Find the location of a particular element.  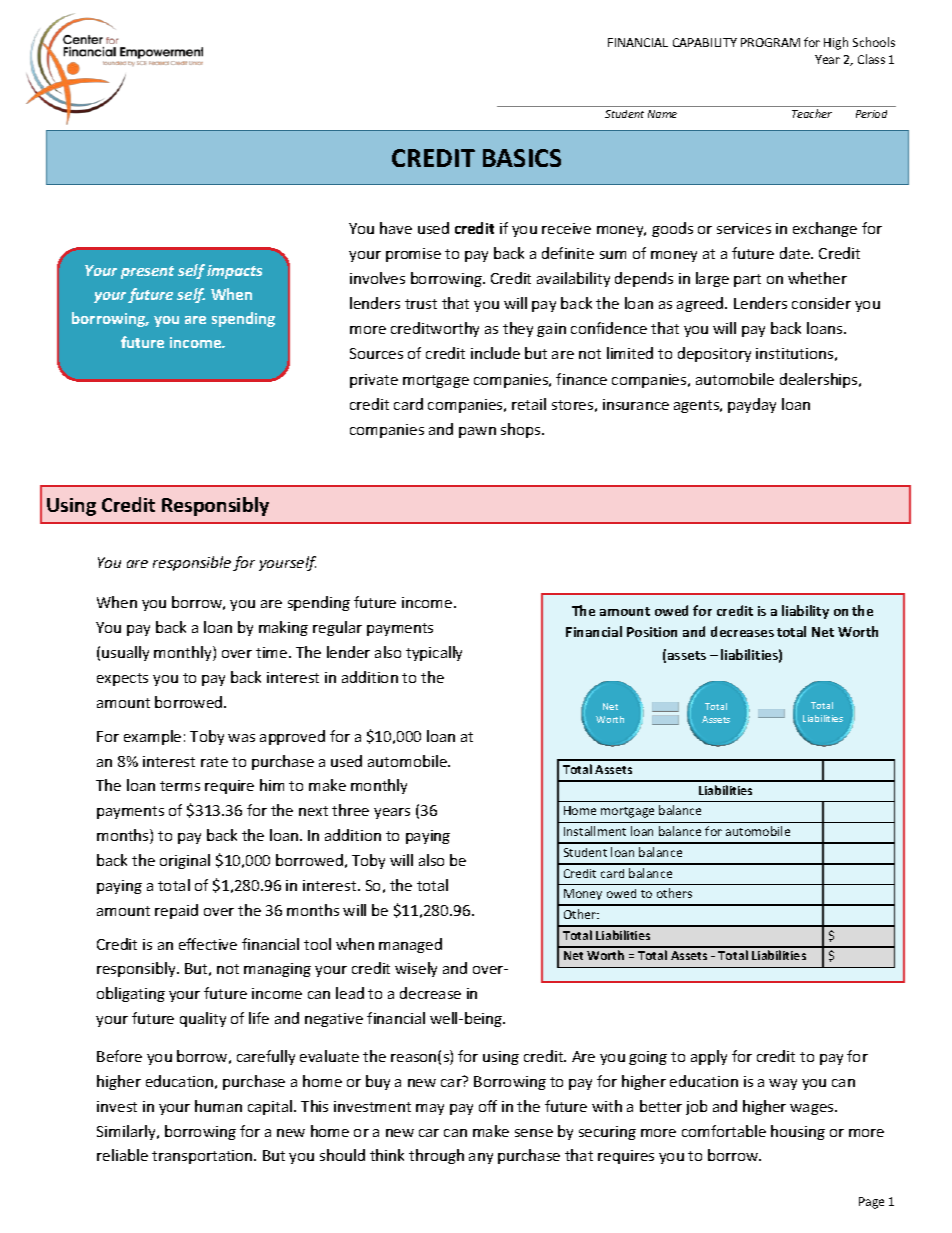

making is located at coordinates (283, 628).
